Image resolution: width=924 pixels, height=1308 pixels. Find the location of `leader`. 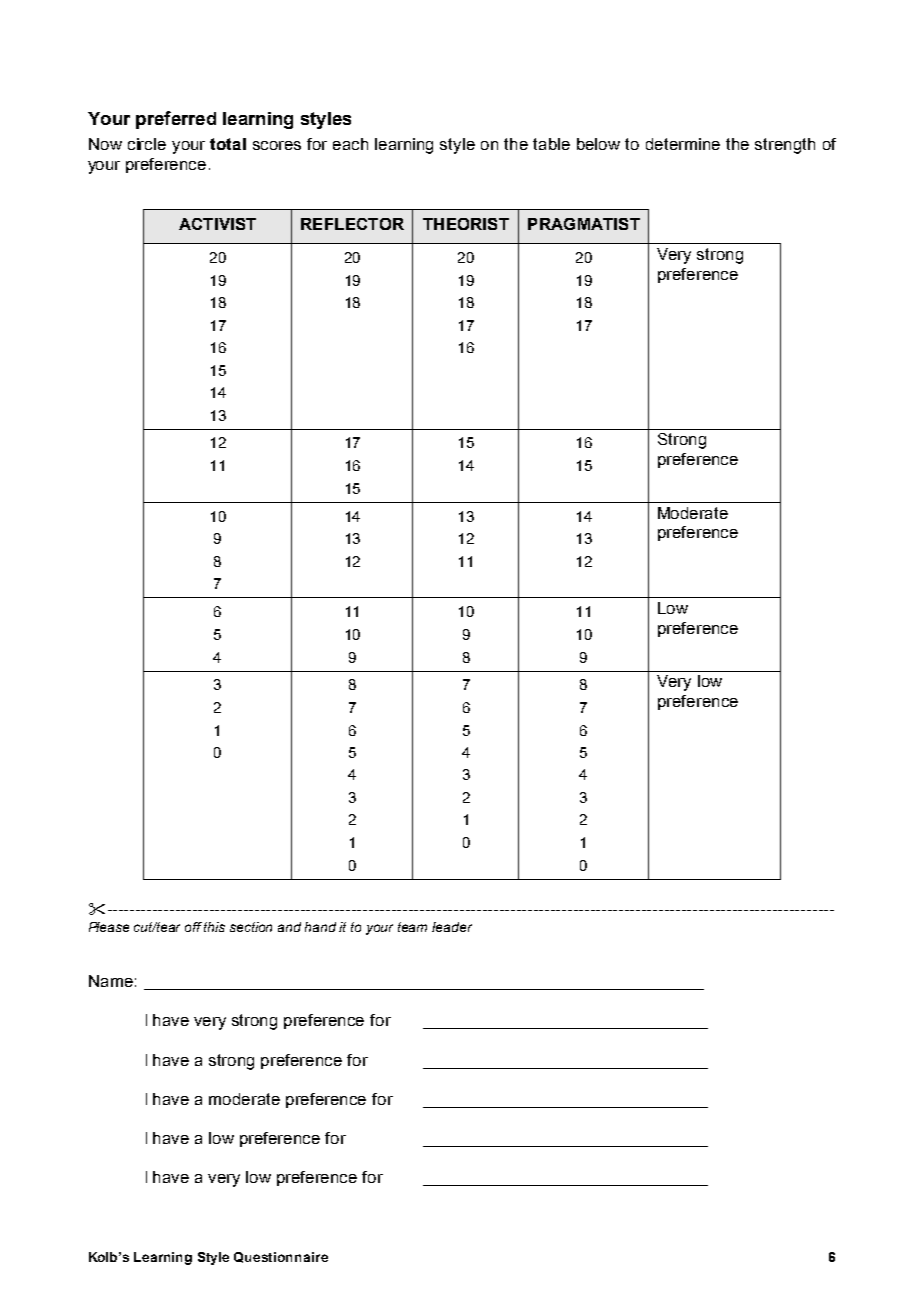

leader is located at coordinates (452, 927).
